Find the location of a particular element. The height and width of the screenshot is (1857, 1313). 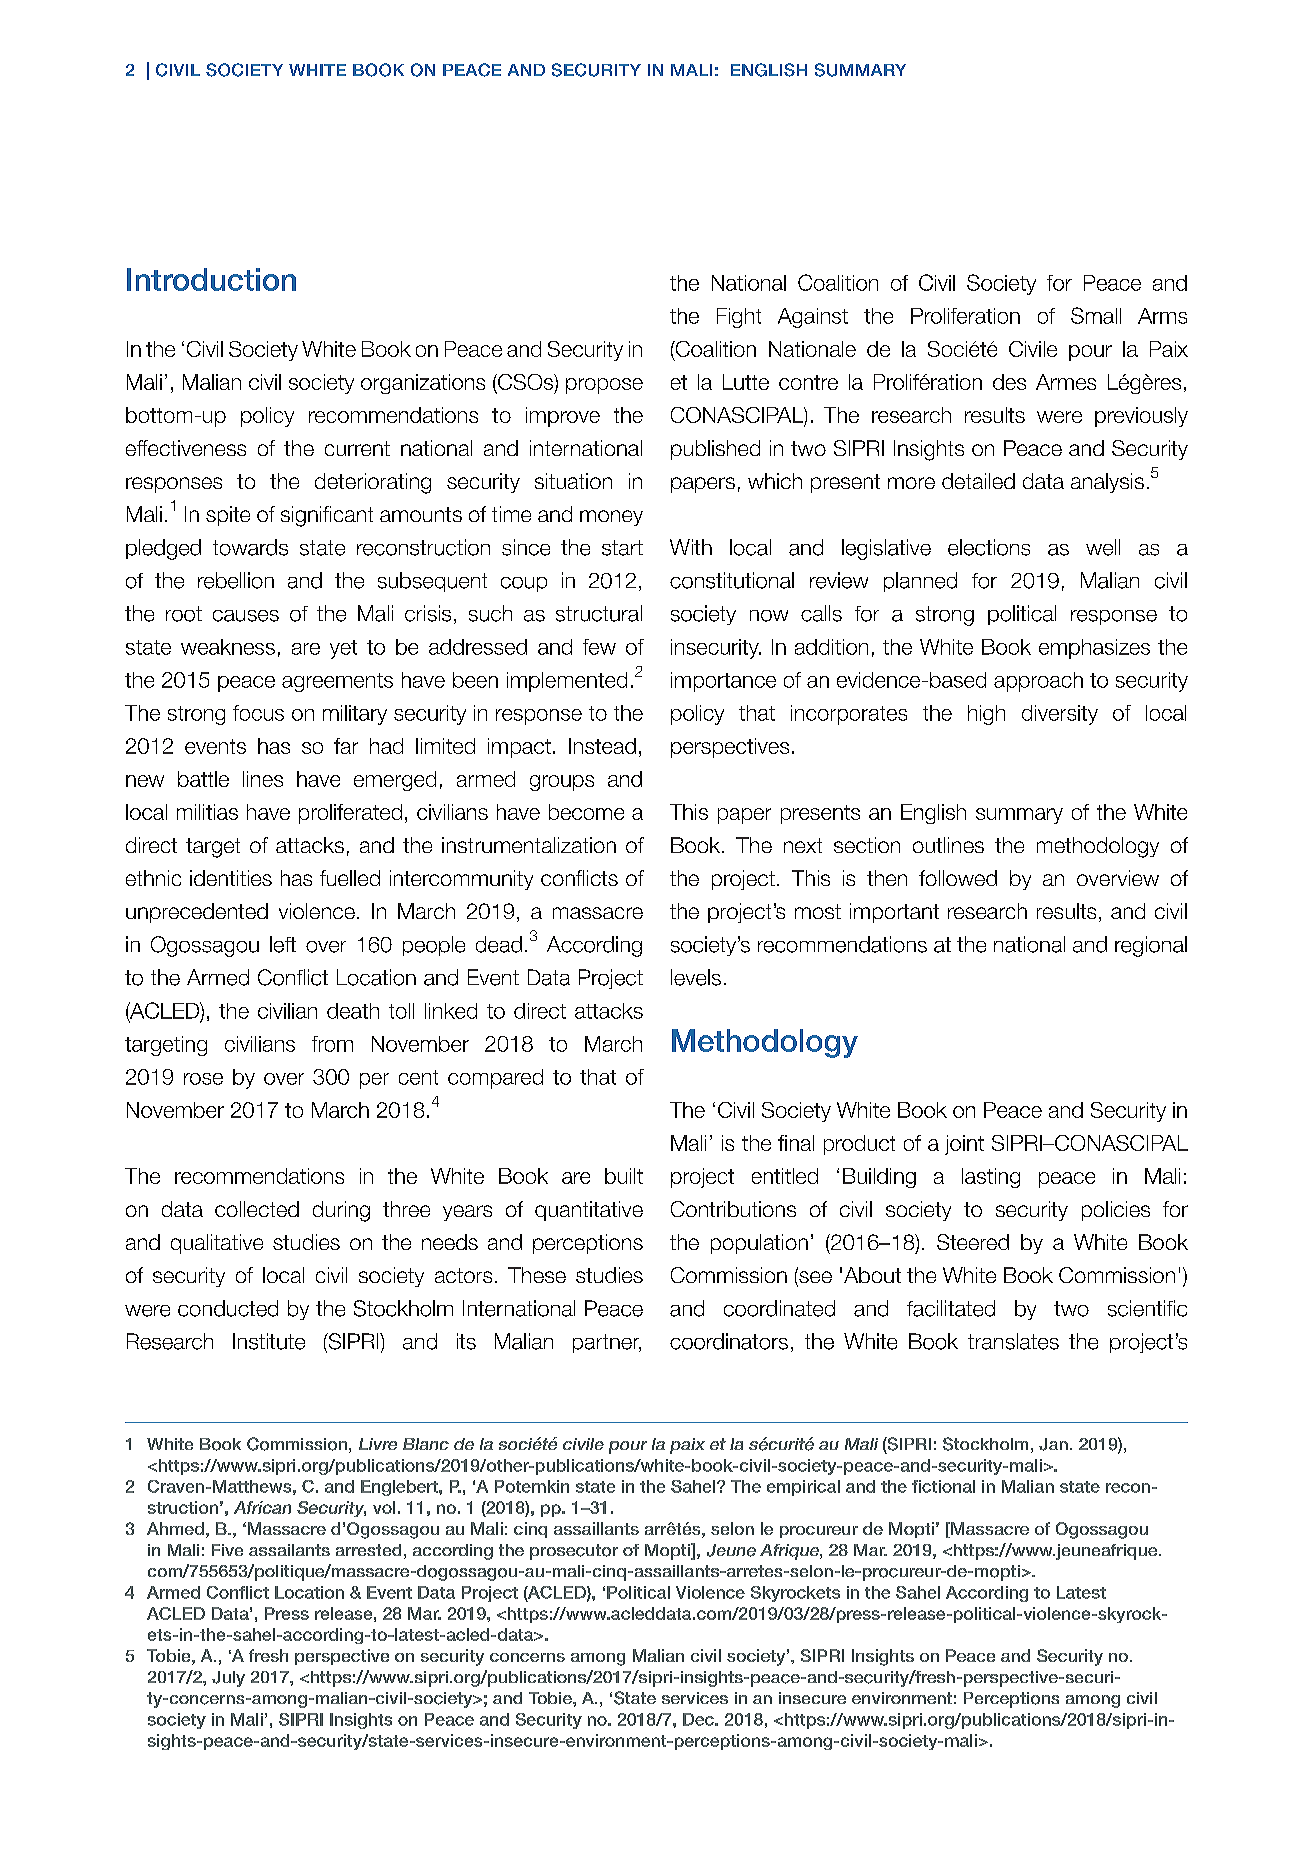

fictional is located at coordinates (943, 1486).
